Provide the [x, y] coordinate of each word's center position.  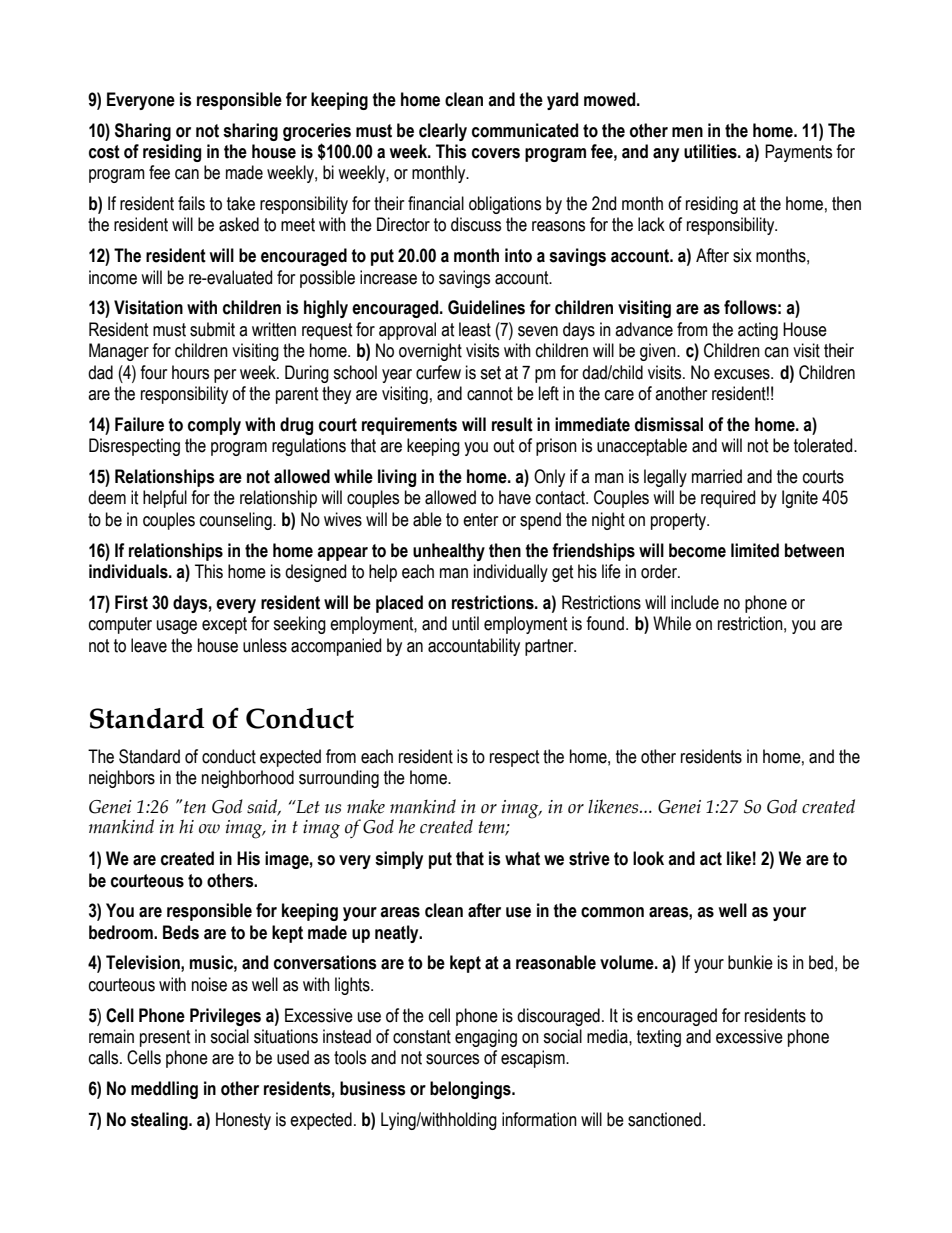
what [522, 858]
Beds [181, 932]
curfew [438, 372]
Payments [798, 153]
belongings [471, 1090]
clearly [443, 132]
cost [104, 152]
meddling [164, 1090]
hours [190, 372]
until [465, 623]
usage [177, 627]
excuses [743, 374]
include [695, 602]
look [648, 858]
